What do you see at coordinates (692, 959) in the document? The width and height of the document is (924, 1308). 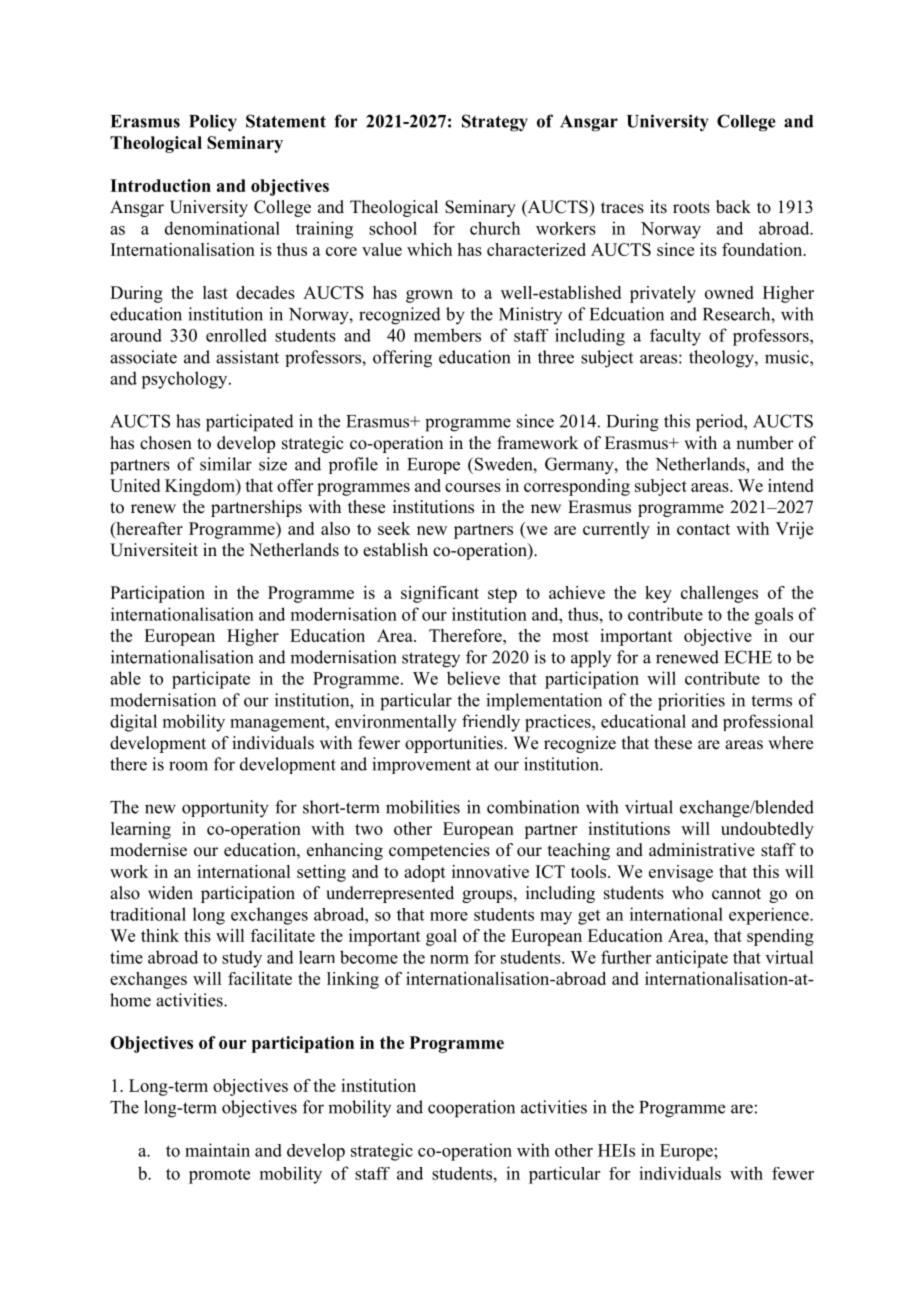 I see `anticipate` at bounding box center [692, 959].
